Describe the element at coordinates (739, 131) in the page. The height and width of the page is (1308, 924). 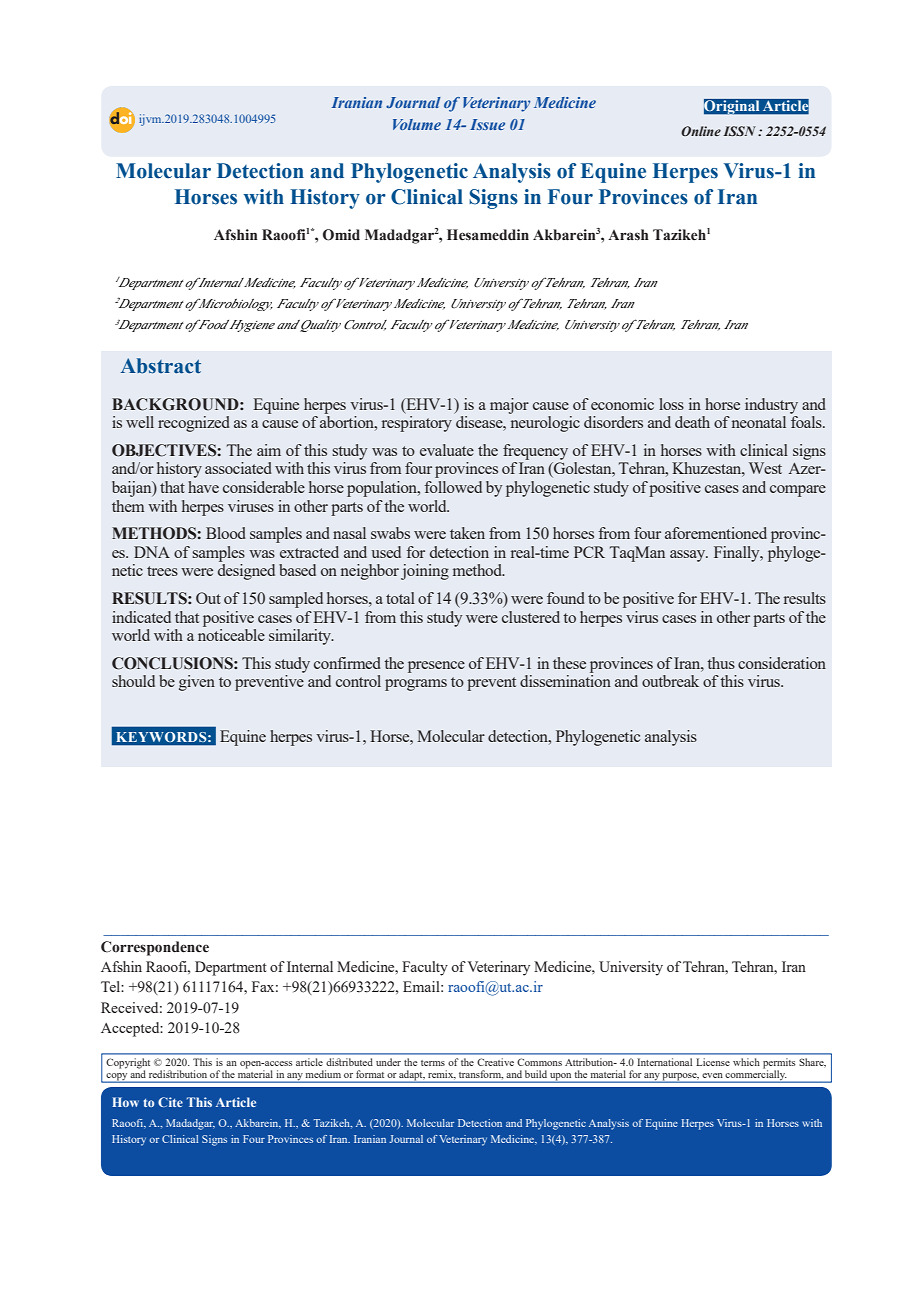
I see `ISSN` at that location.
